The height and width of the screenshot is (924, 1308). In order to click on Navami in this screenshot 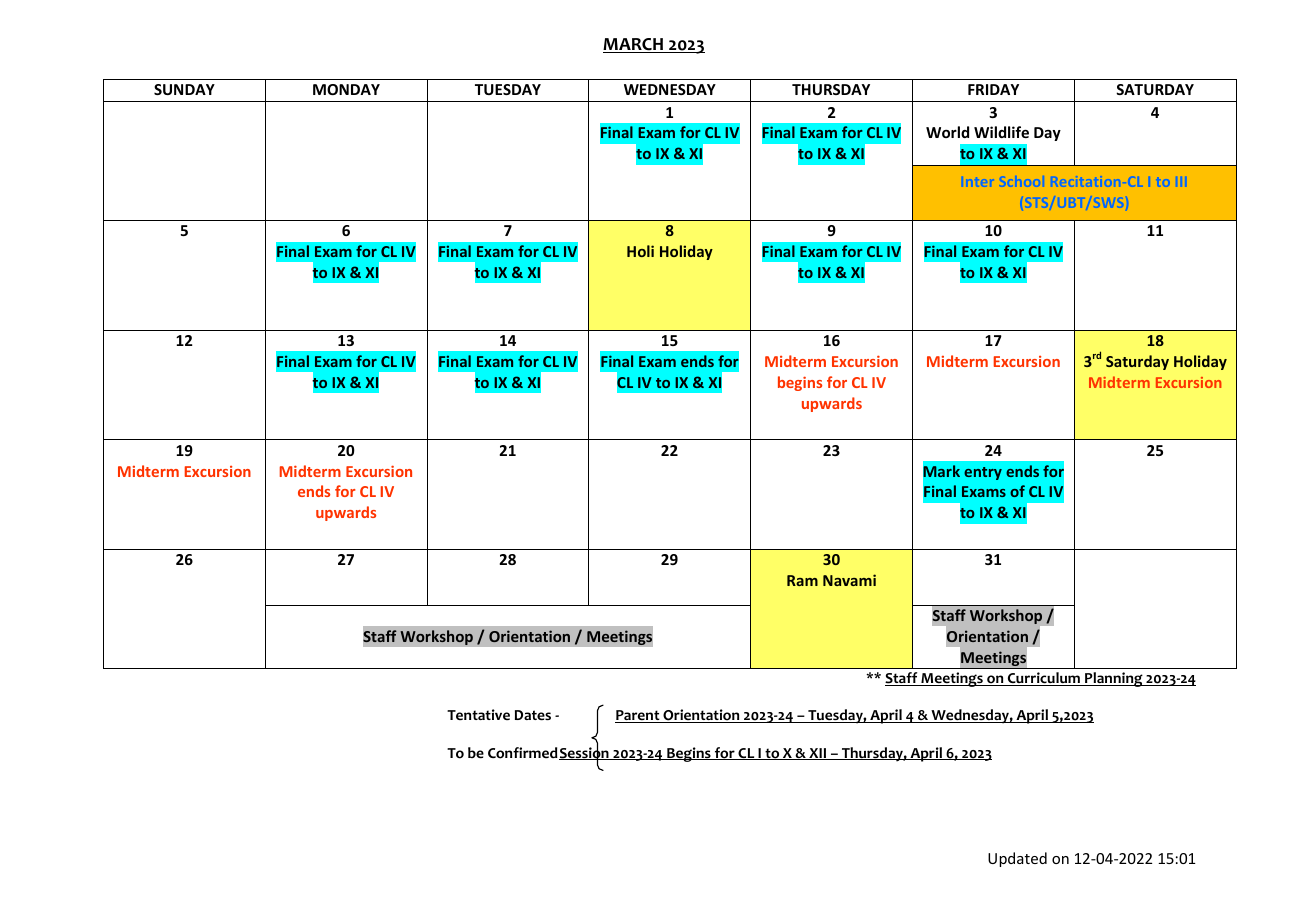, I will do `click(849, 580)`.
